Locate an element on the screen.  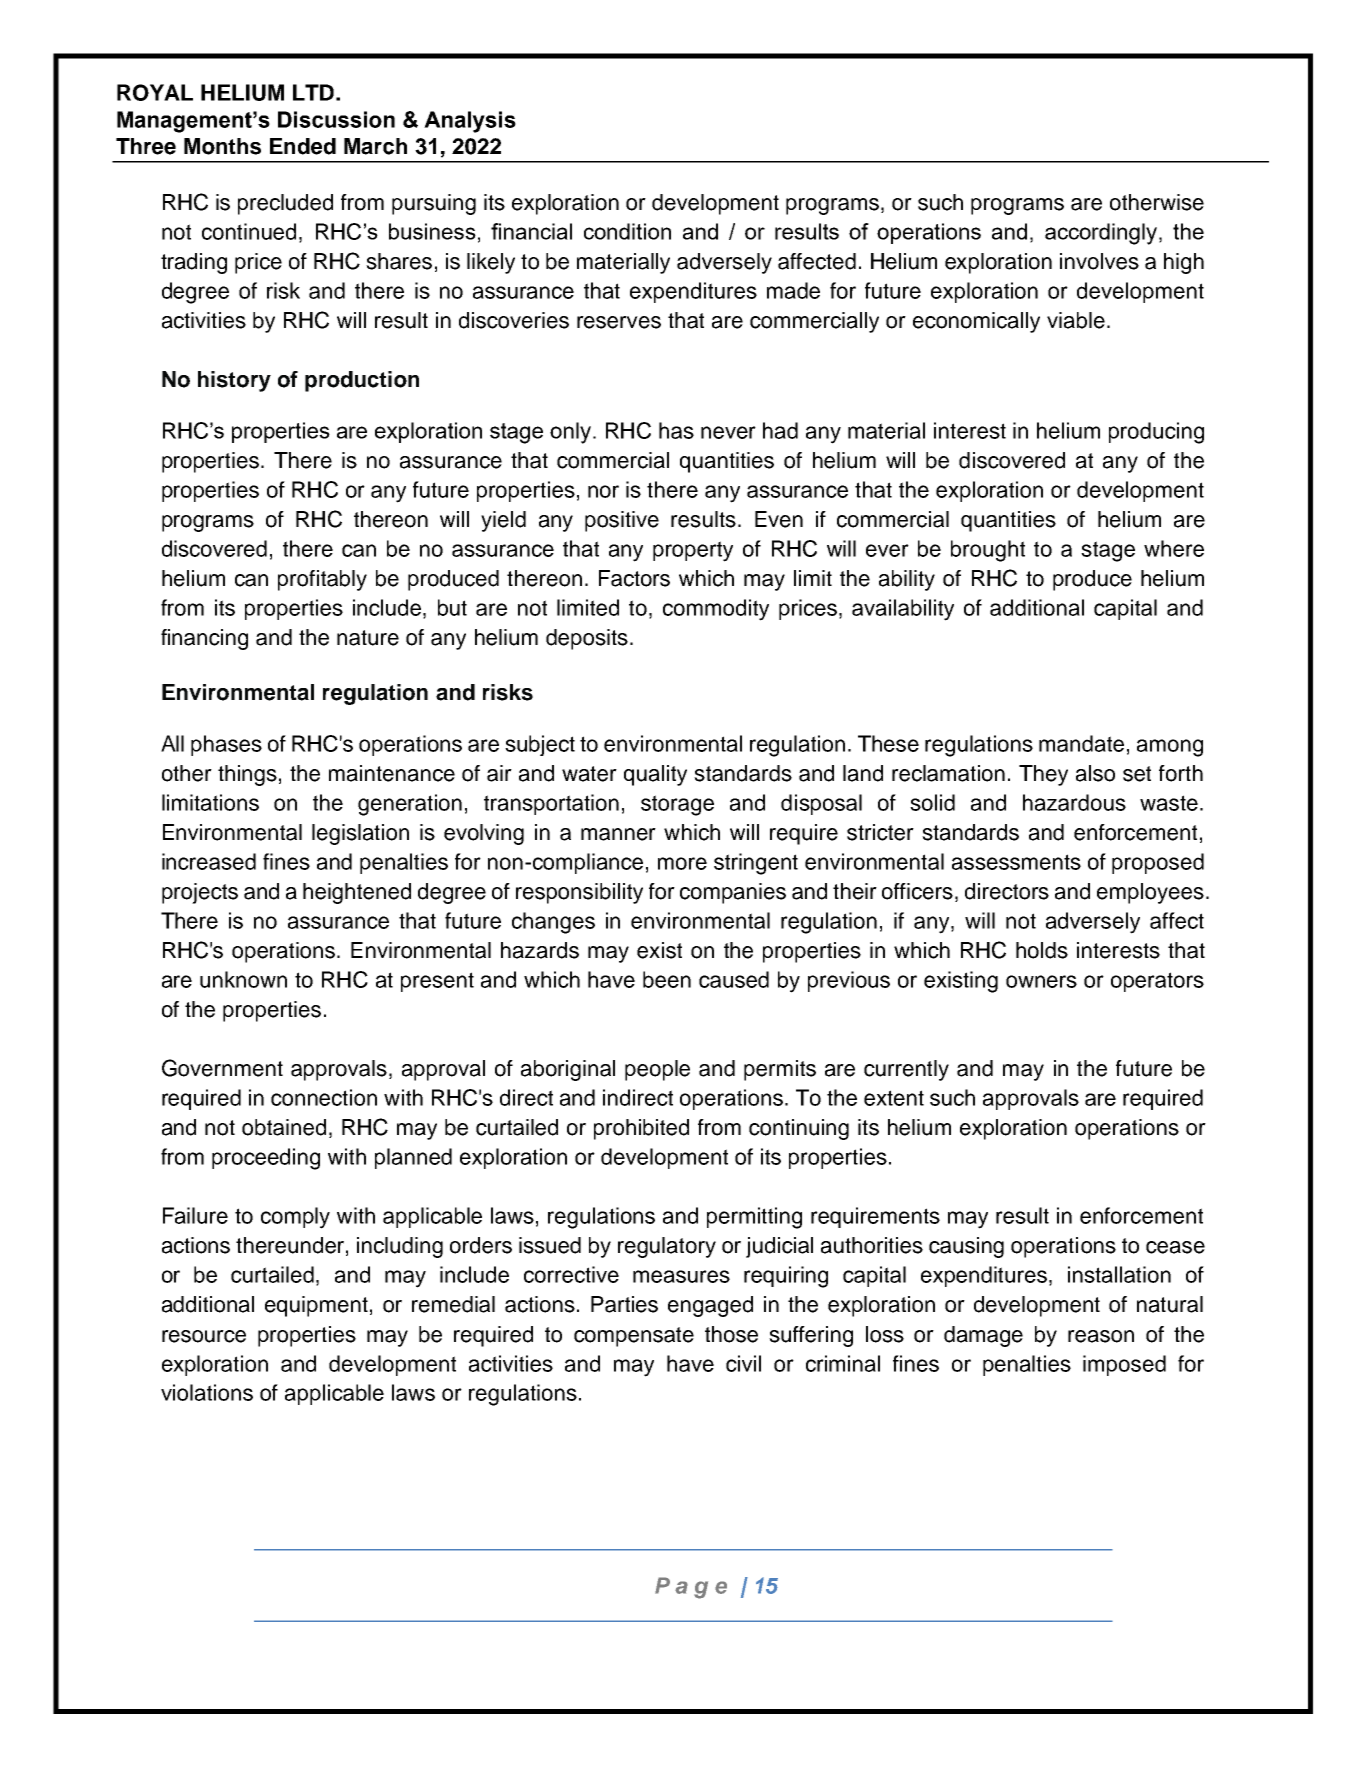
history is located at coordinates (234, 381).
